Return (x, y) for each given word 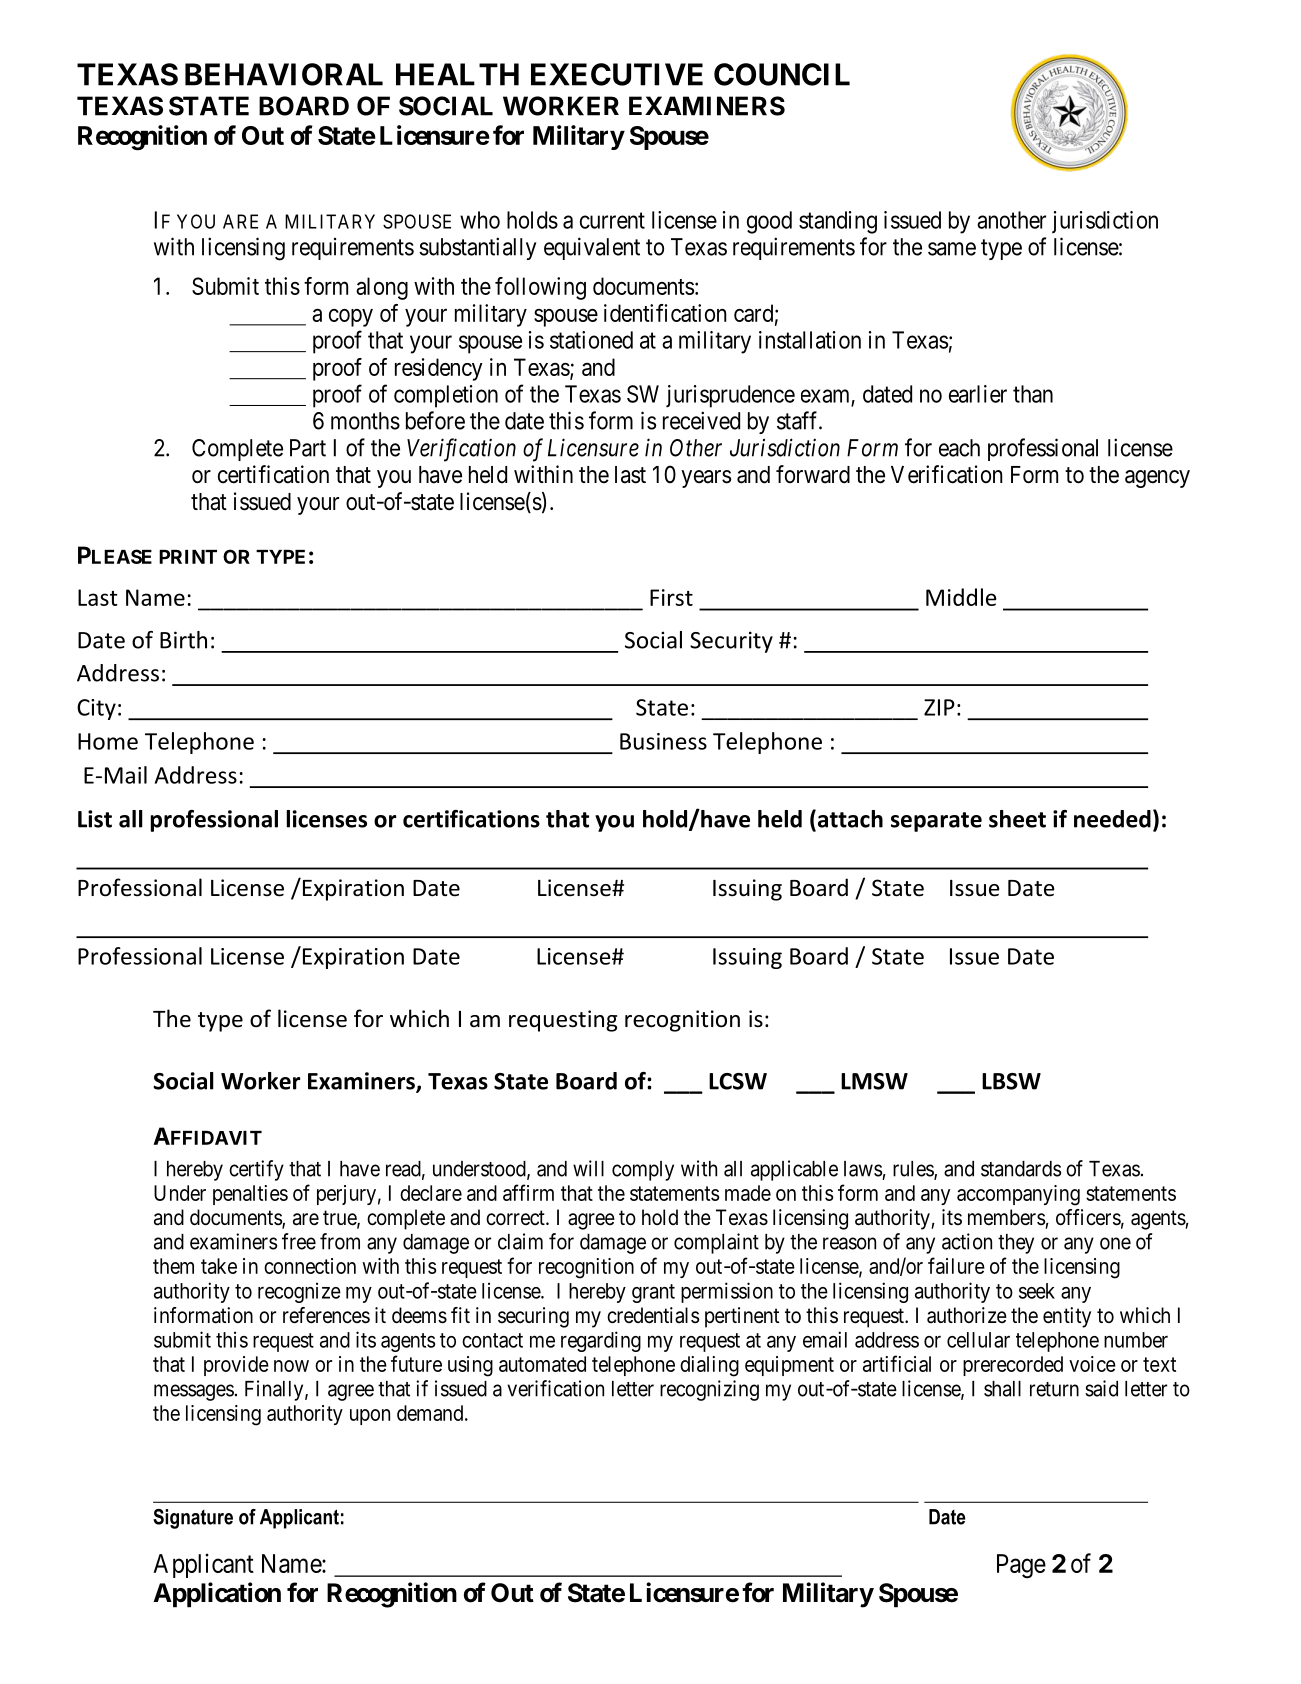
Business (663, 741)
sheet (1017, 819)
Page (1021, 1566)
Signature (193, 1519)
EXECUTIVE (617, 74)
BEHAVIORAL (284, 74)
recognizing (709, 1390)
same (952, 249)
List (95, 819)
